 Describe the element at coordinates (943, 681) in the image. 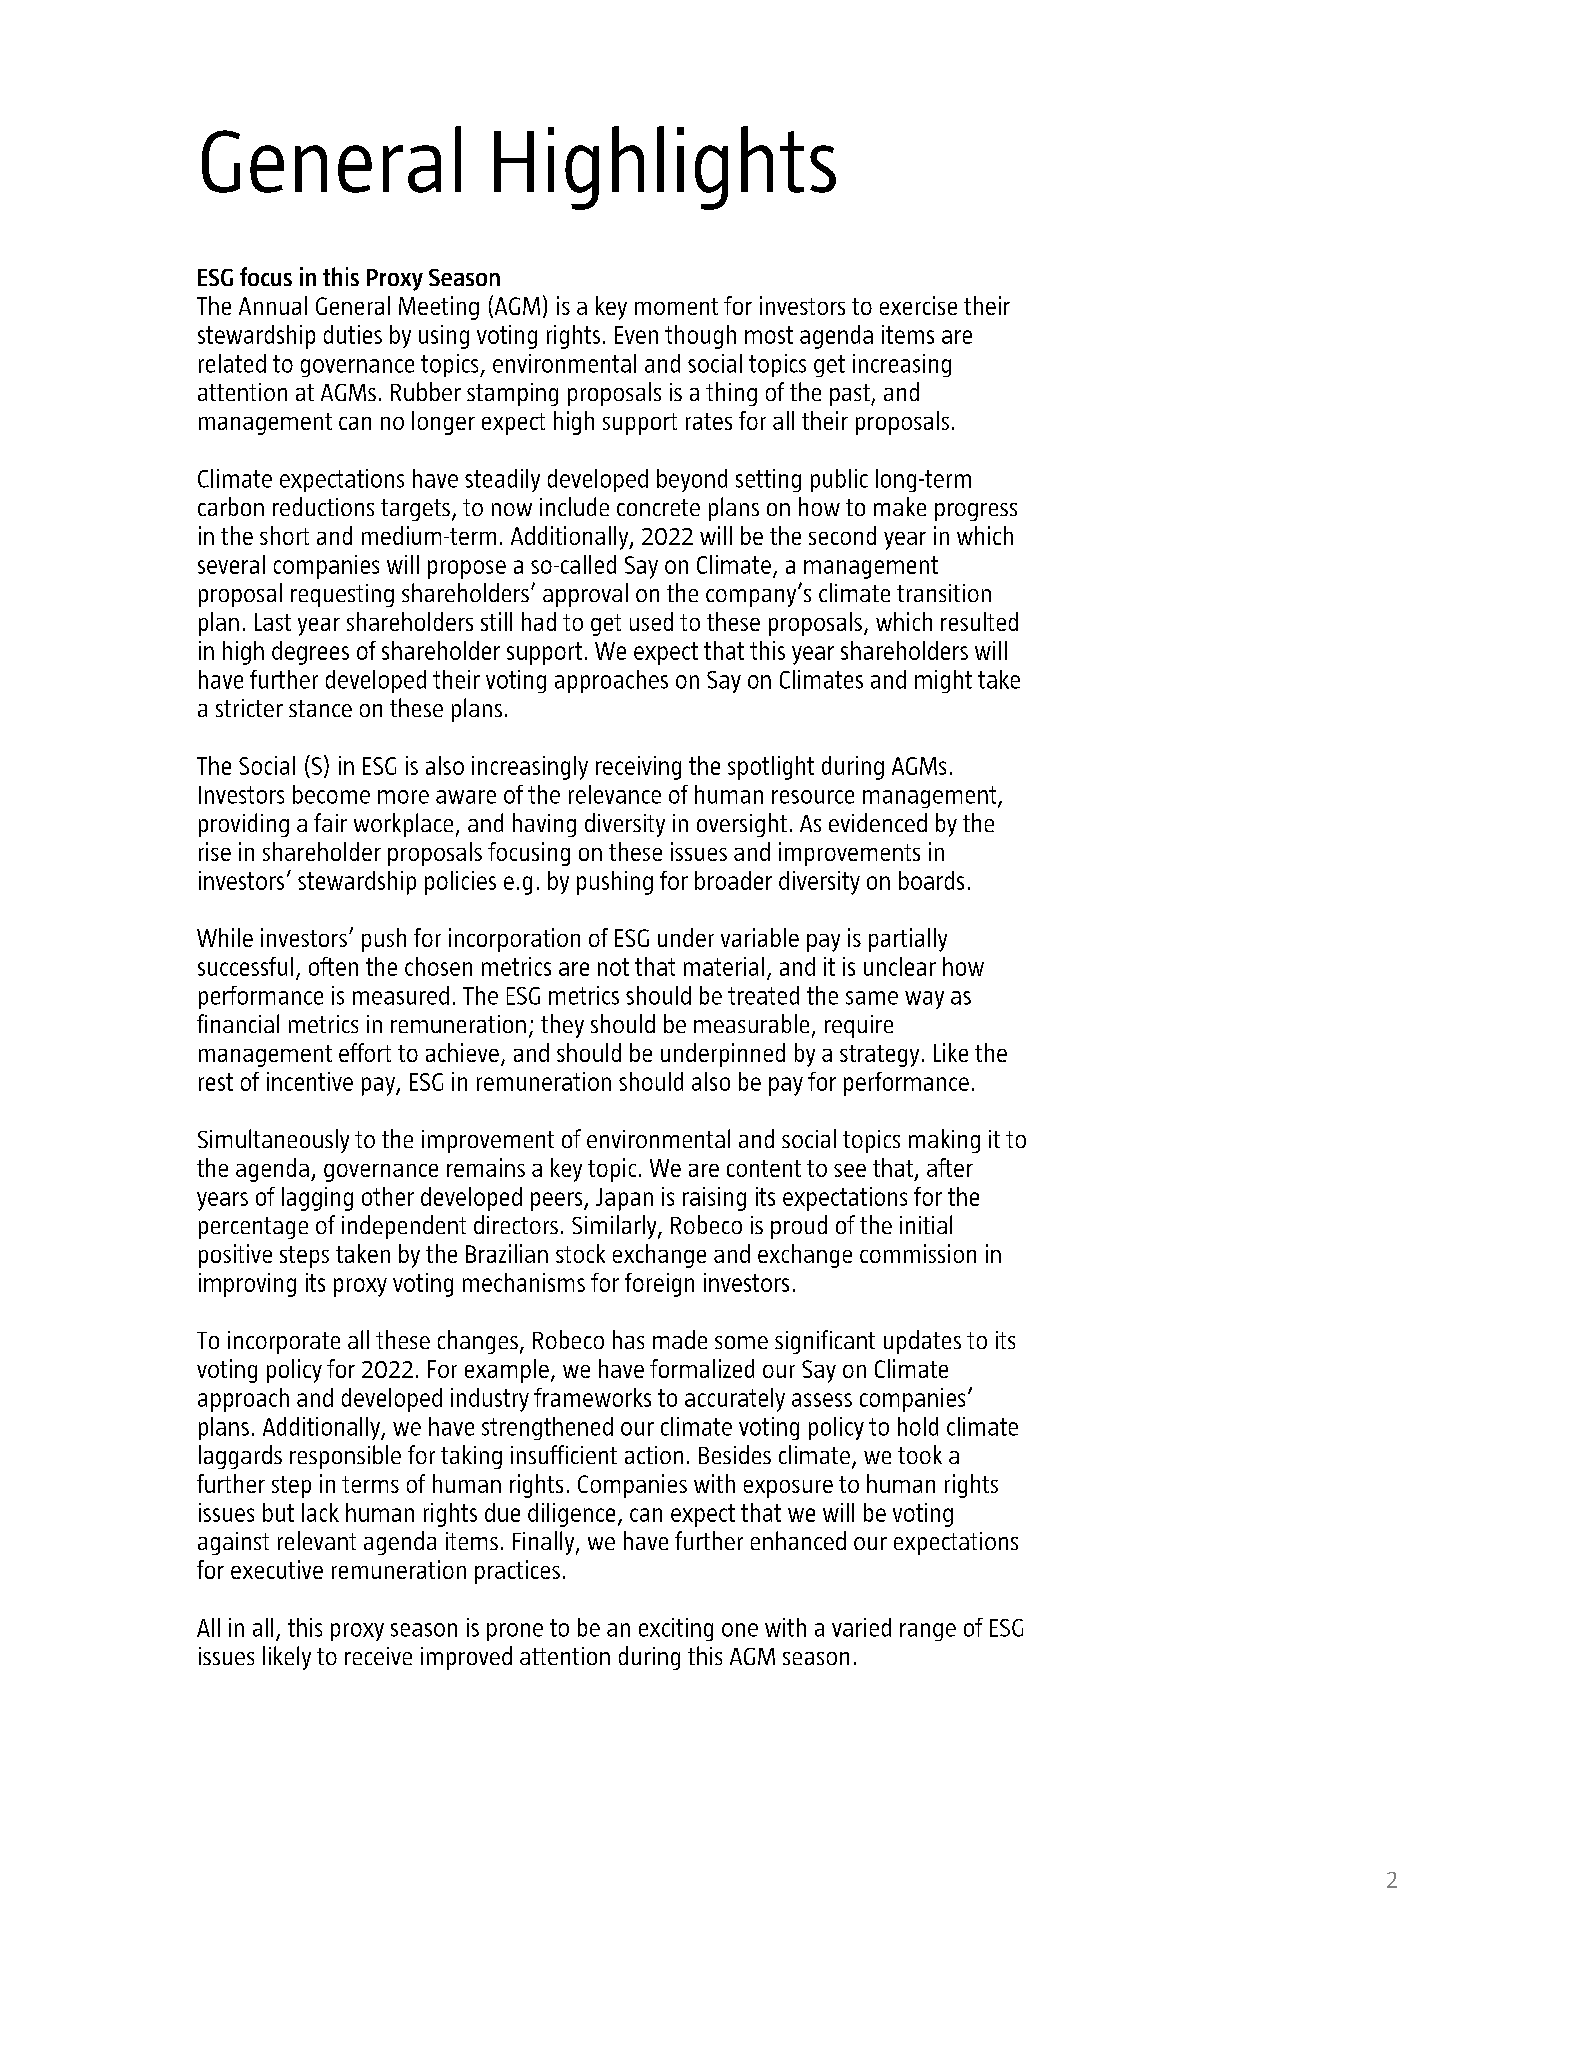

I see `might` at that location.
